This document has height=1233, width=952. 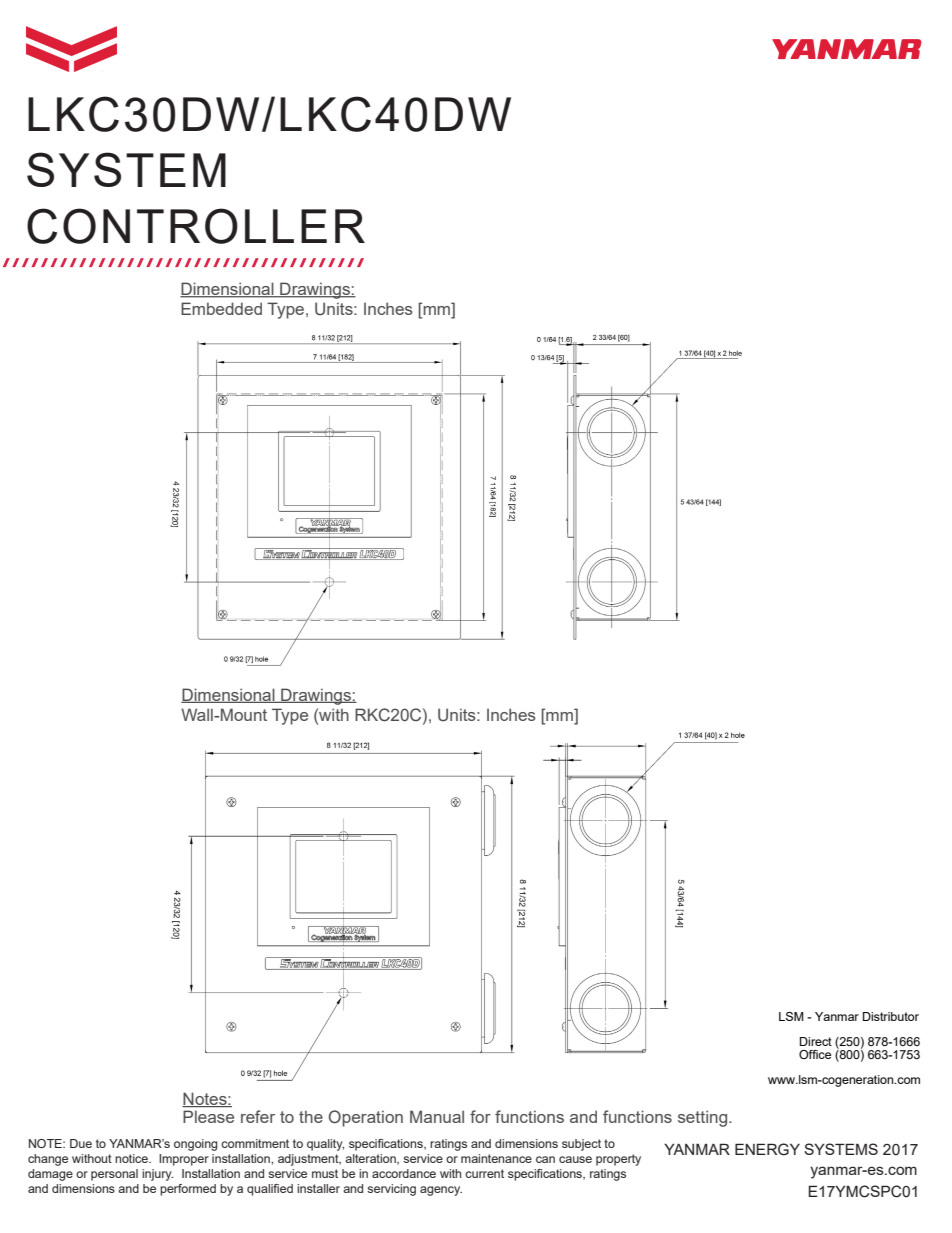 I want to click on Direct, so click(x=816, y=1041).
